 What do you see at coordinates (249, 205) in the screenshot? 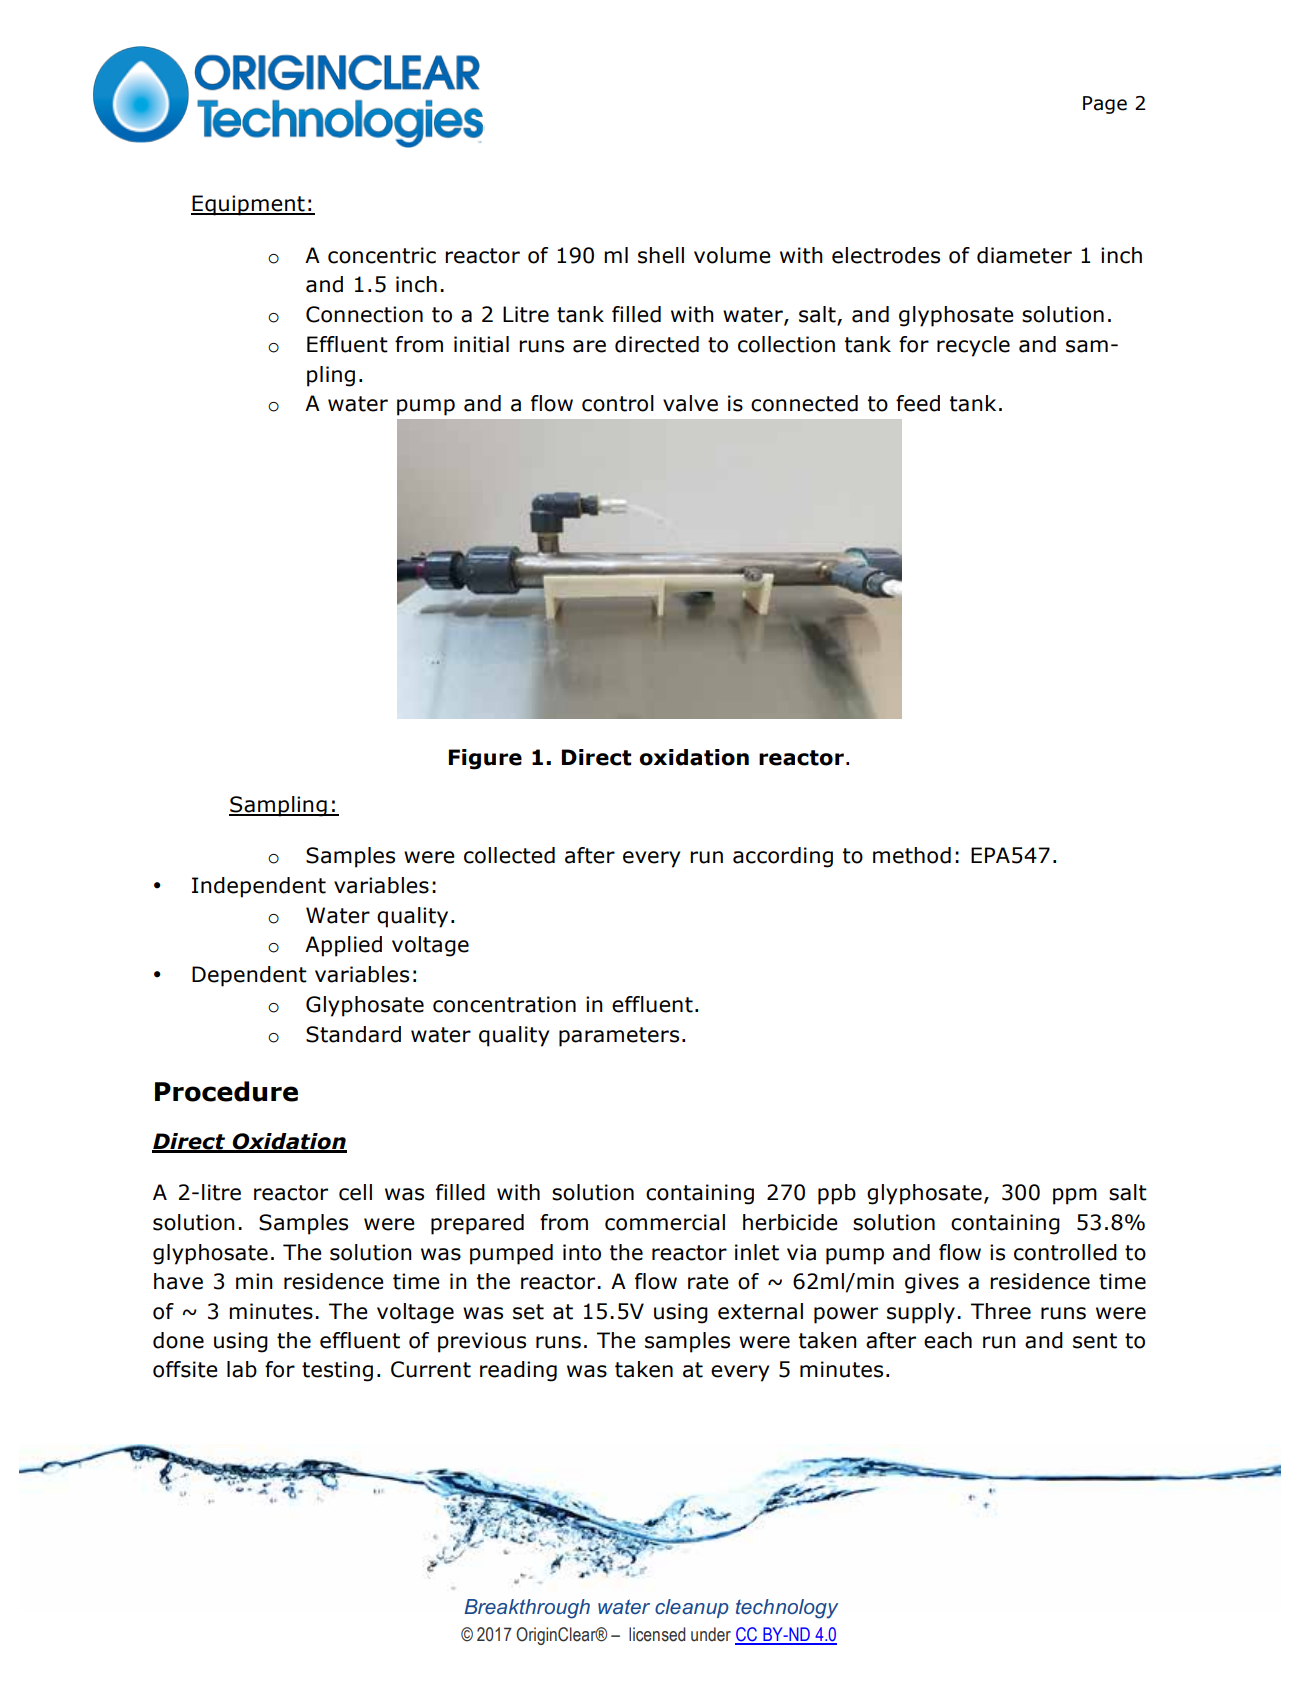
I see `Equipment` at bounding box center [249, 205].
